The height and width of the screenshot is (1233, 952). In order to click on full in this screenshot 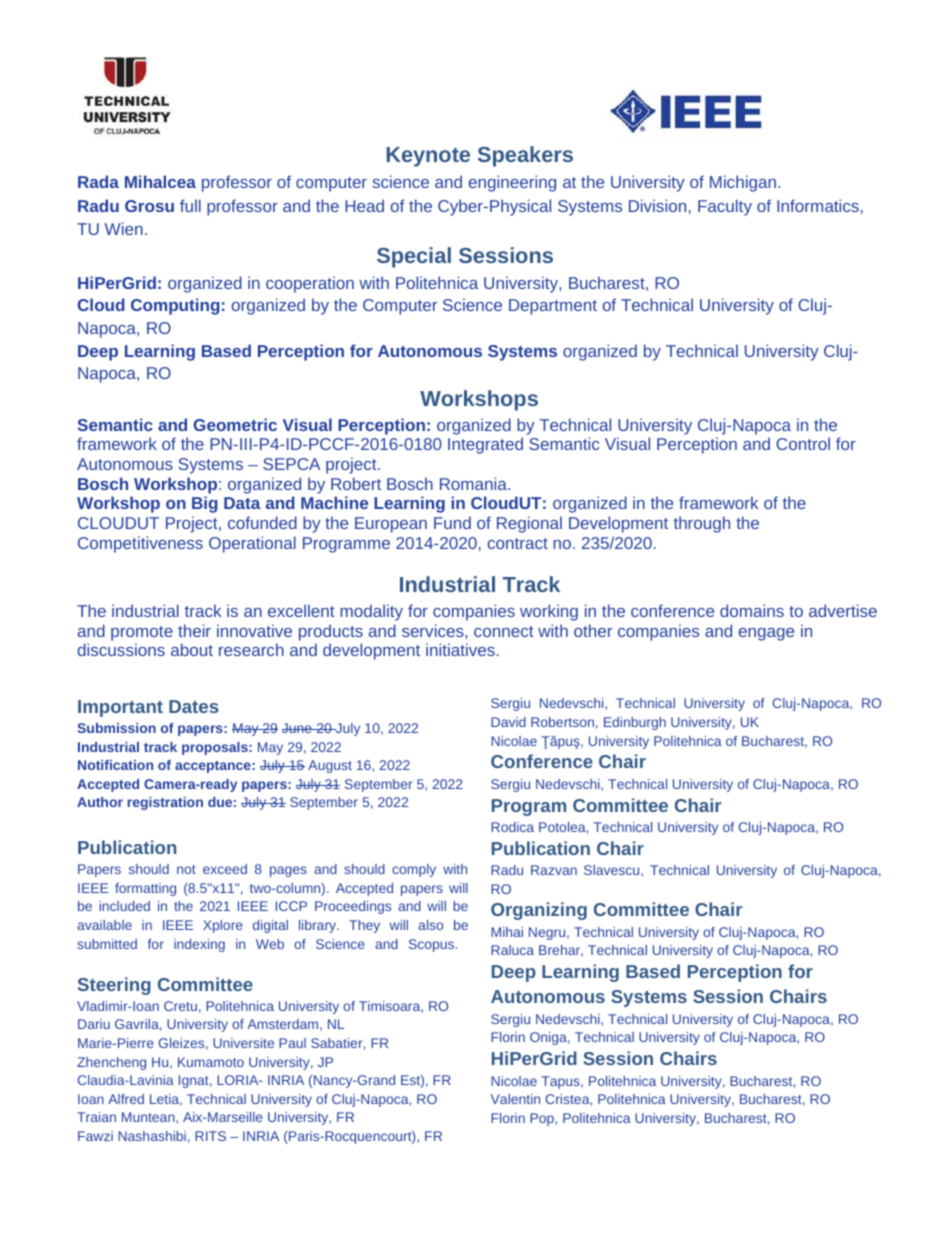, I will do `click(190, 205)`.
